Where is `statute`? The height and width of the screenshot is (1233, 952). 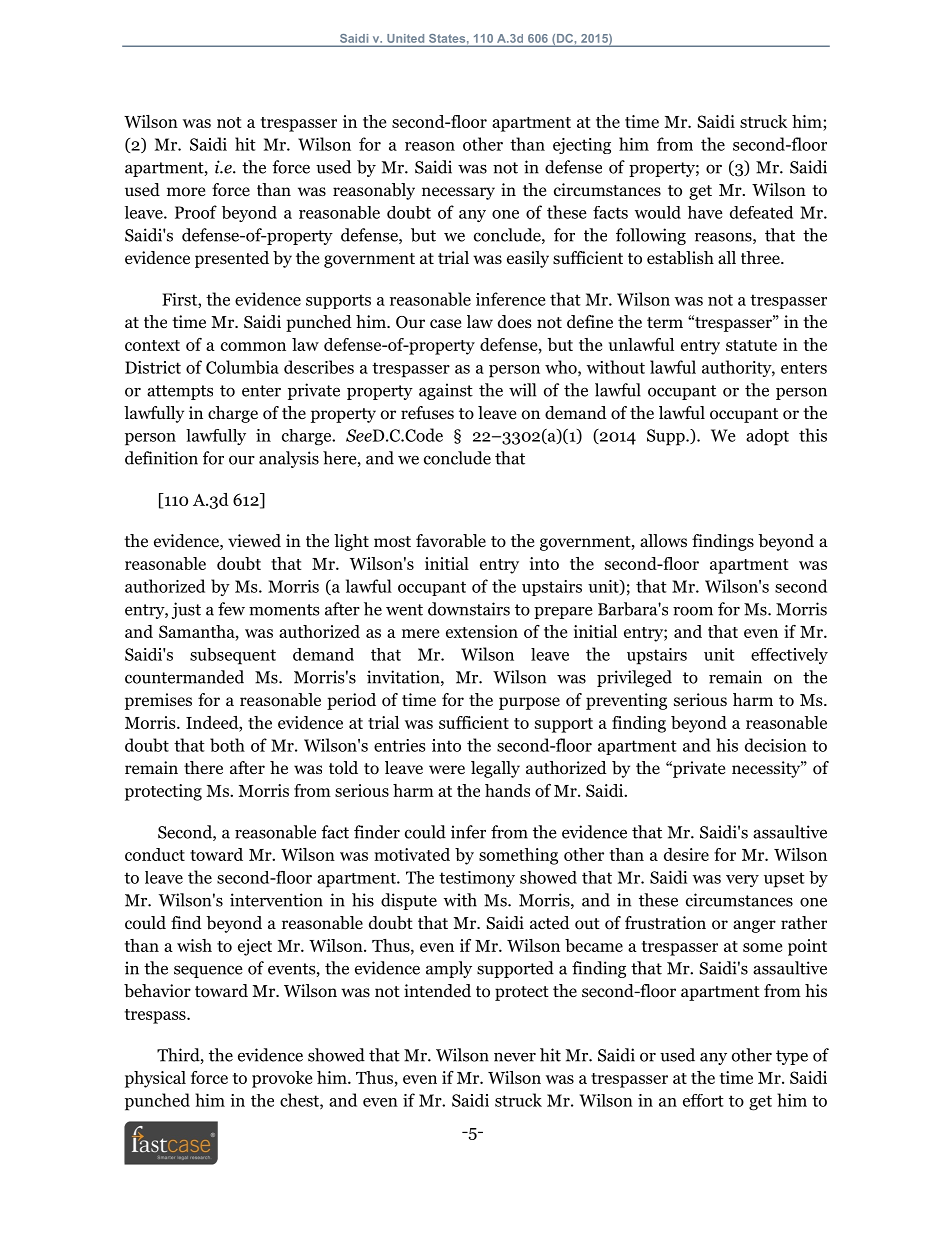
statute is located at coordinates (751, 345).
